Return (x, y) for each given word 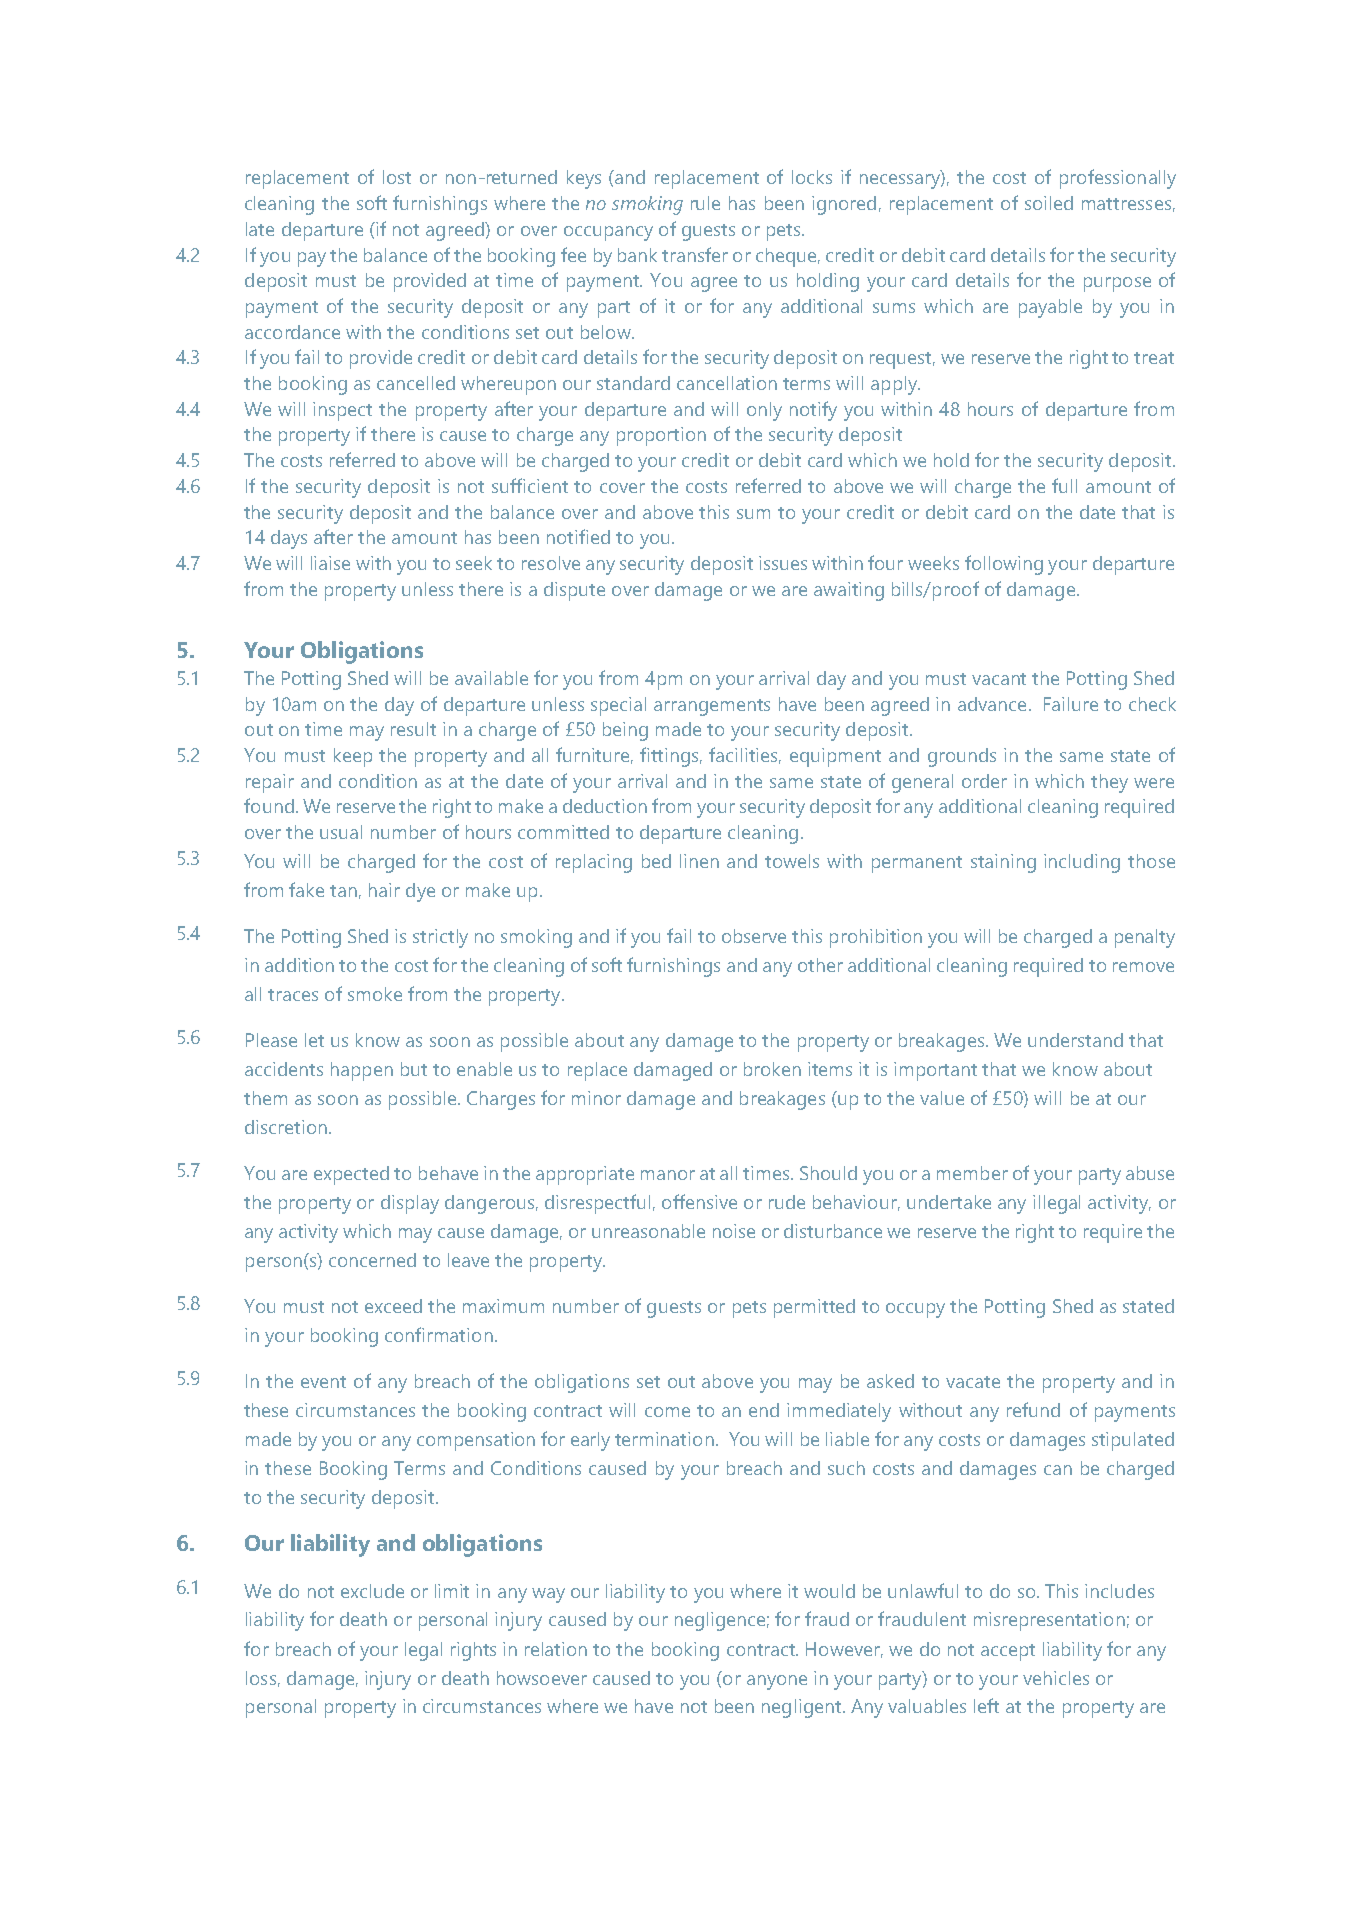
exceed (393, 1306)
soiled (1049, 203)
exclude (372, 1591)
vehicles (1056, 1678)
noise (734, 1231)
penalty (1145, 938)
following (1004, 565)
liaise (330, 563)
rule (705, 203)
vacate (973, 1382)
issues (783, 563)
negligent (803, 1708)
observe (754, 936)
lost (397, 177)
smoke (375, 994)
